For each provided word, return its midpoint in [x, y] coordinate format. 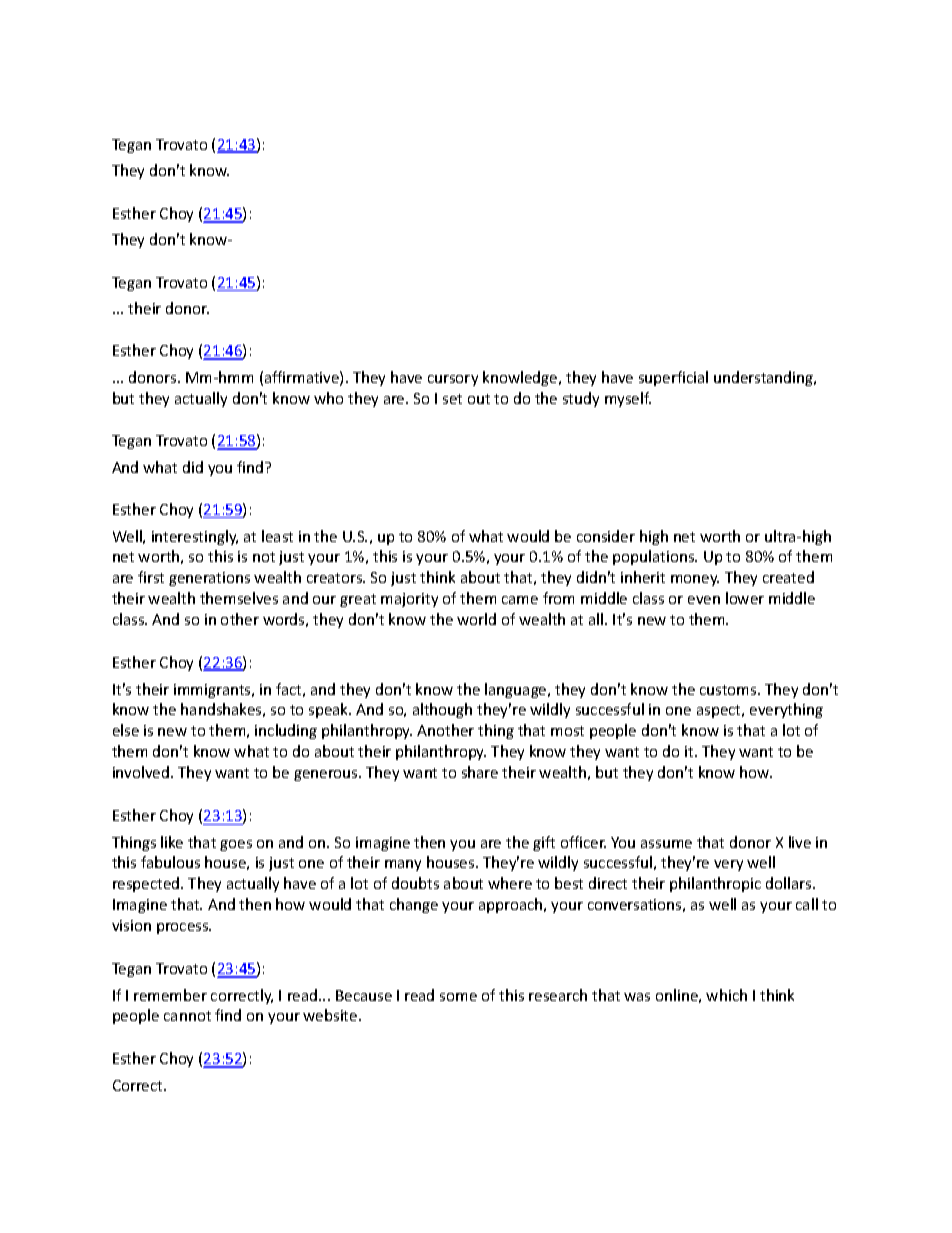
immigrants [213, 691]
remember [170, 995]
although [442, 710]
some [458, 997]
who [328, 398]
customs [729, 690]
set [452, 399]
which [726, 995]
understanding [765, 378]
